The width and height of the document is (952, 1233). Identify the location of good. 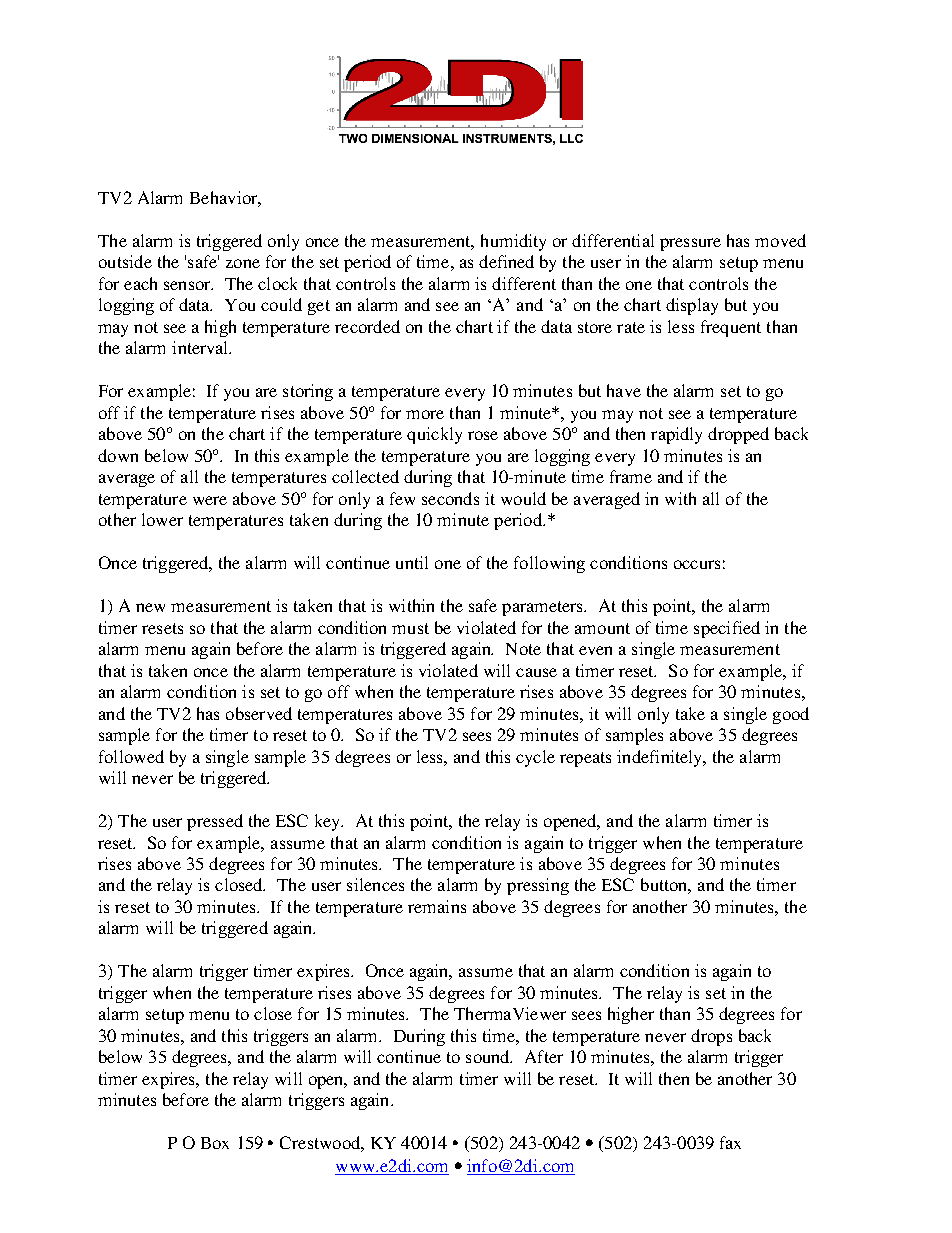
(791, 715).
